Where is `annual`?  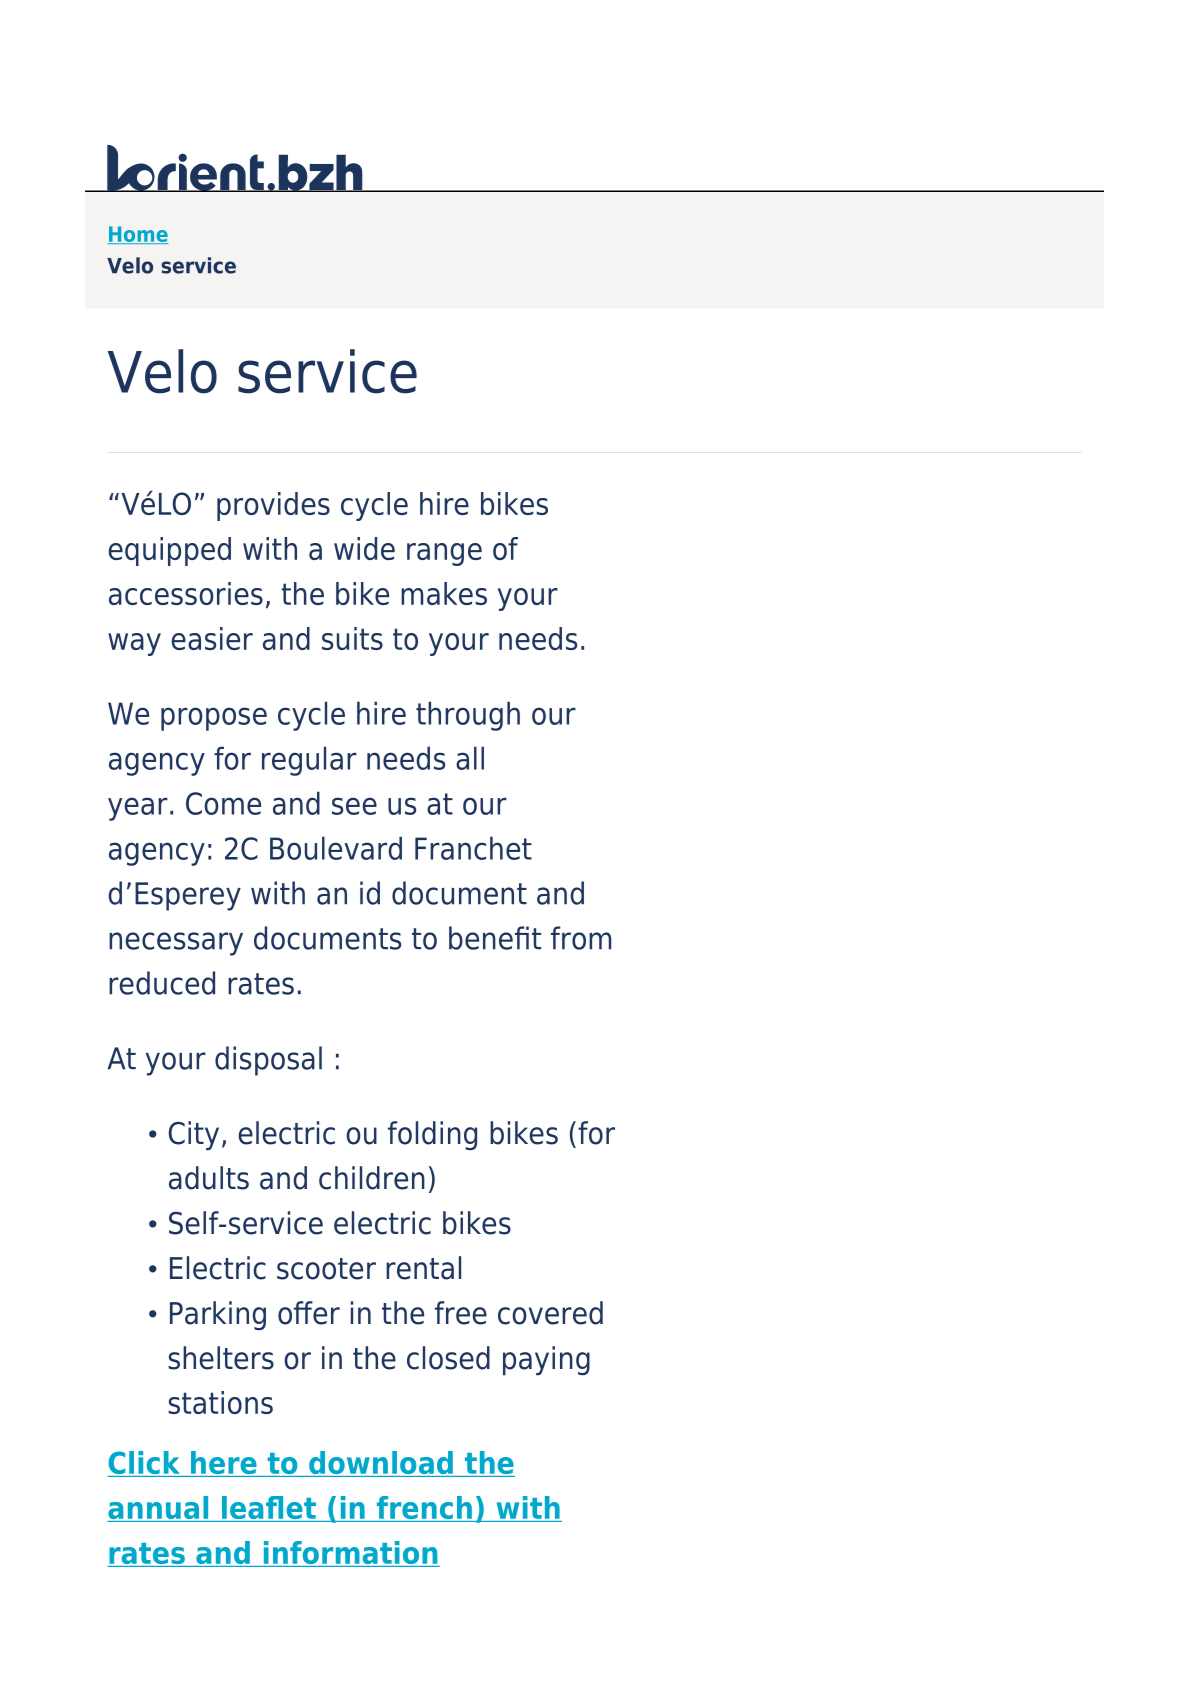 annual is located at coordinates (159, 1509).
